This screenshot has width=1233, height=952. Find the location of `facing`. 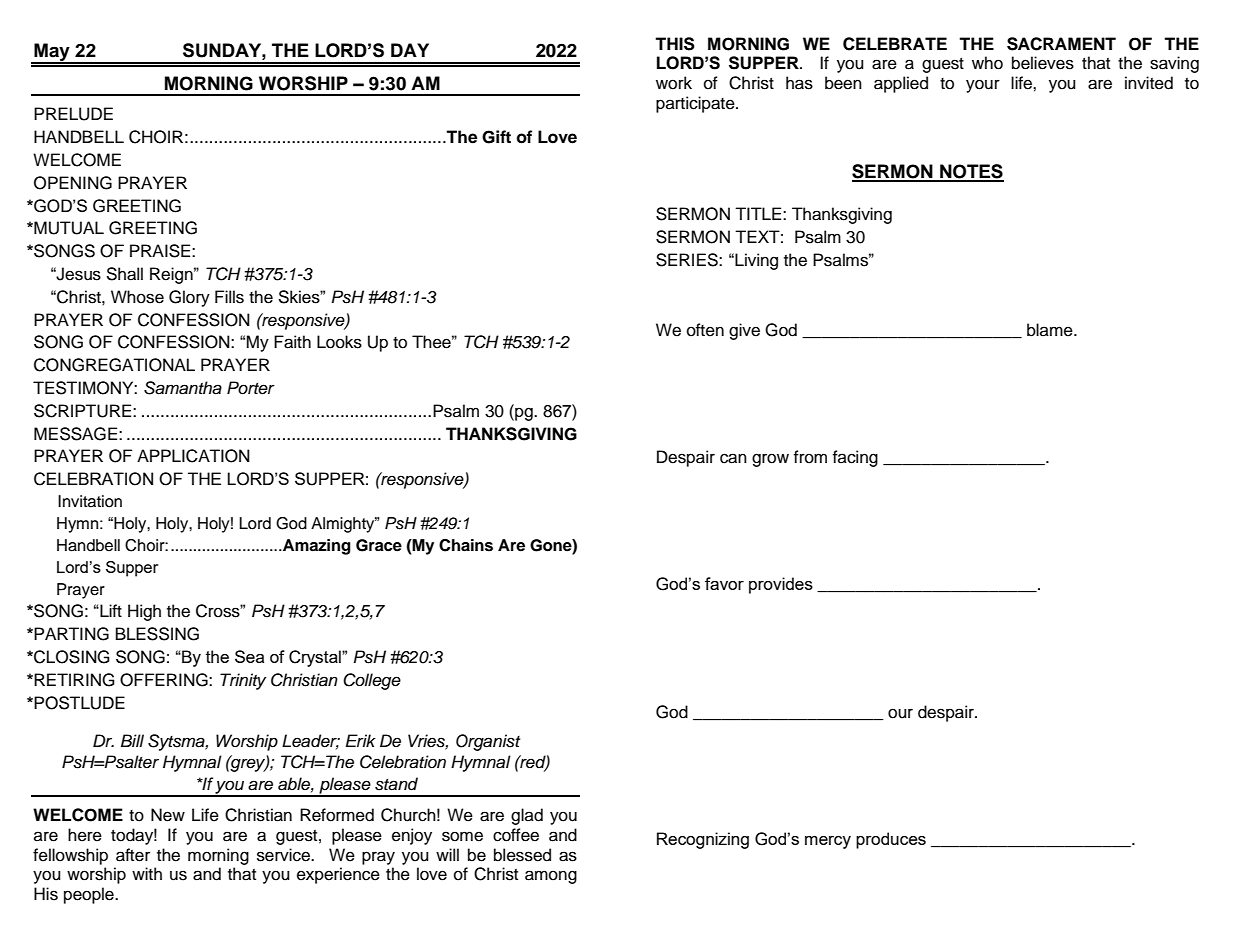

facing is located at coordinates (855, 458).
